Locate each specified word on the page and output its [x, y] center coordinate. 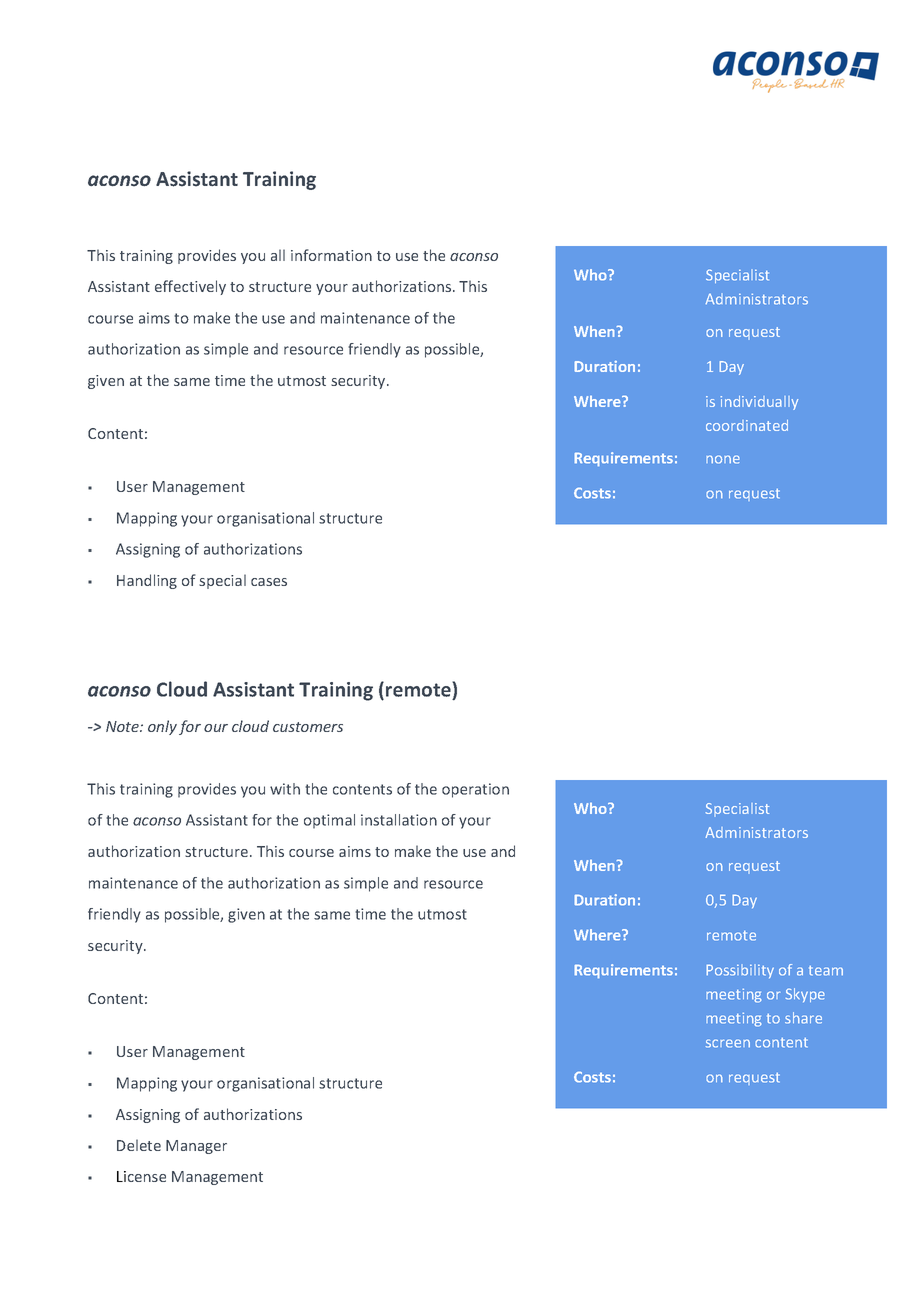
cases [269, 582]
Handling [147, 581]
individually [759, 403]
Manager [196, 1147]
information [331, 255]
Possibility [740, 971]
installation [399, 820]
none [723, 459]
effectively [190, 287]
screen [728, 1043]
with [285, 789]
